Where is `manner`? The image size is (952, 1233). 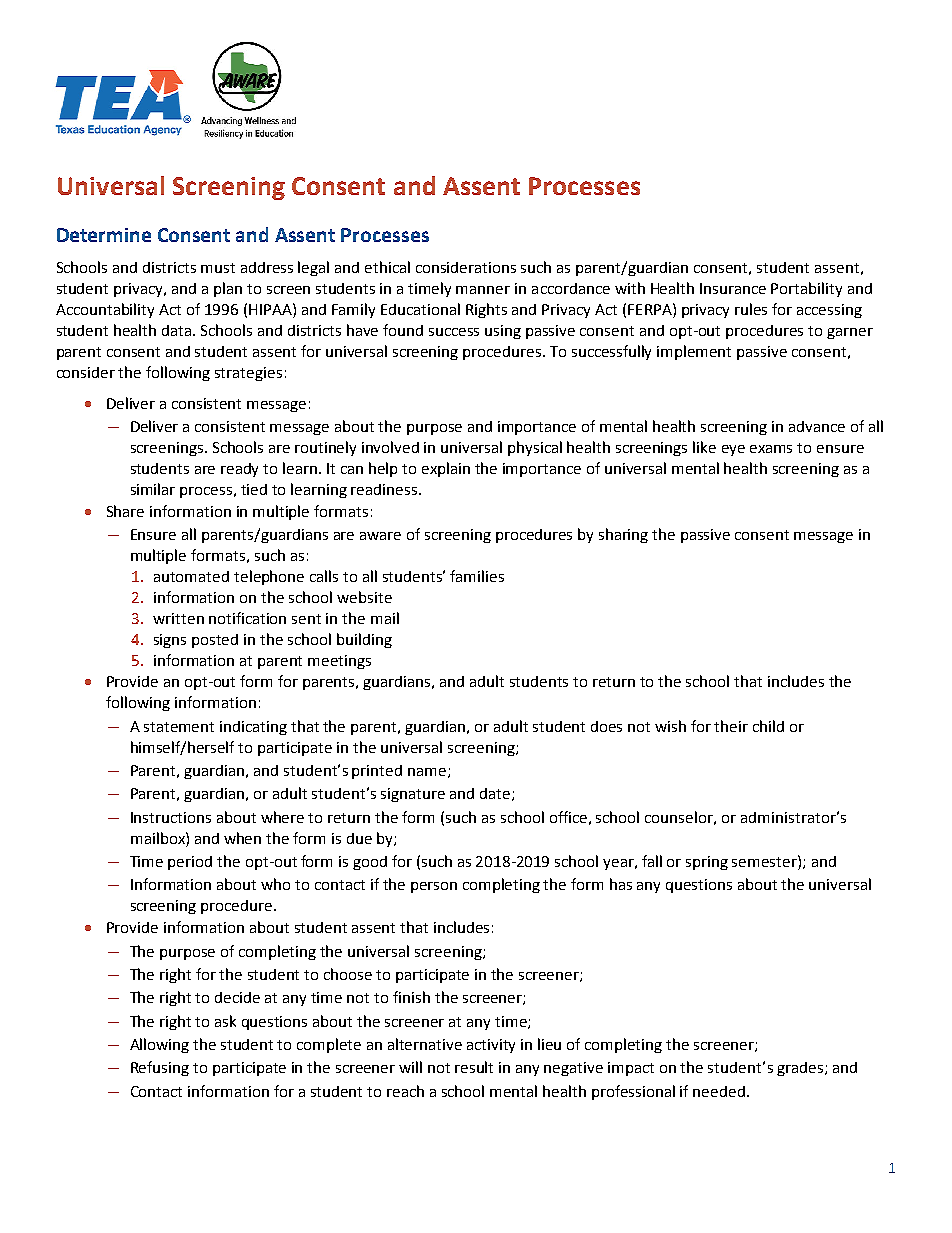
manner is located at coordinates (483, 290).
